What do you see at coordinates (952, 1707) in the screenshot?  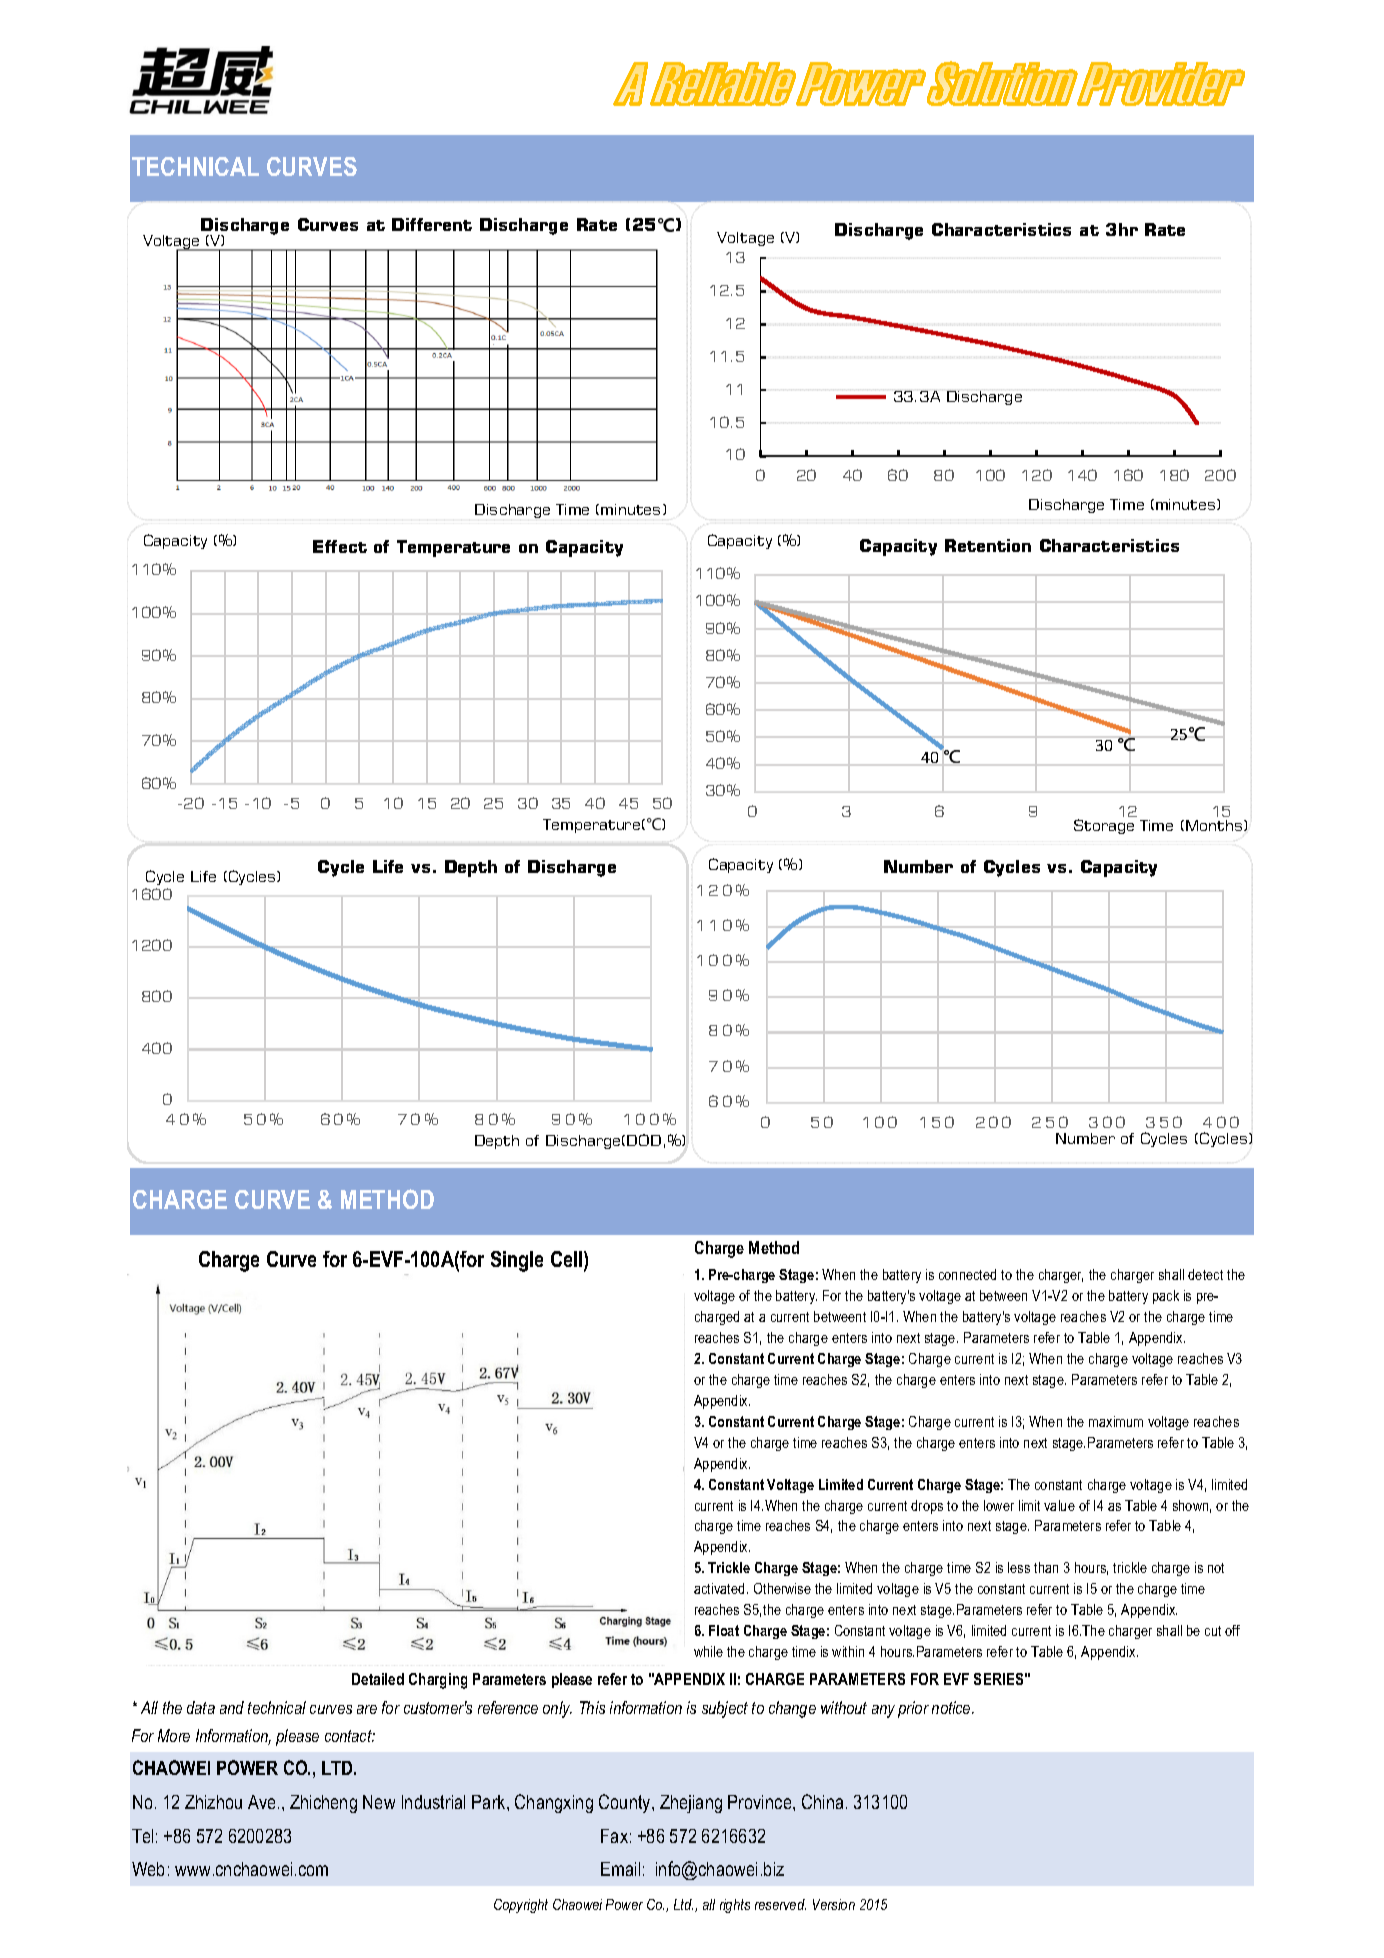 I see `notice` at bounding box center [952, 1707].
